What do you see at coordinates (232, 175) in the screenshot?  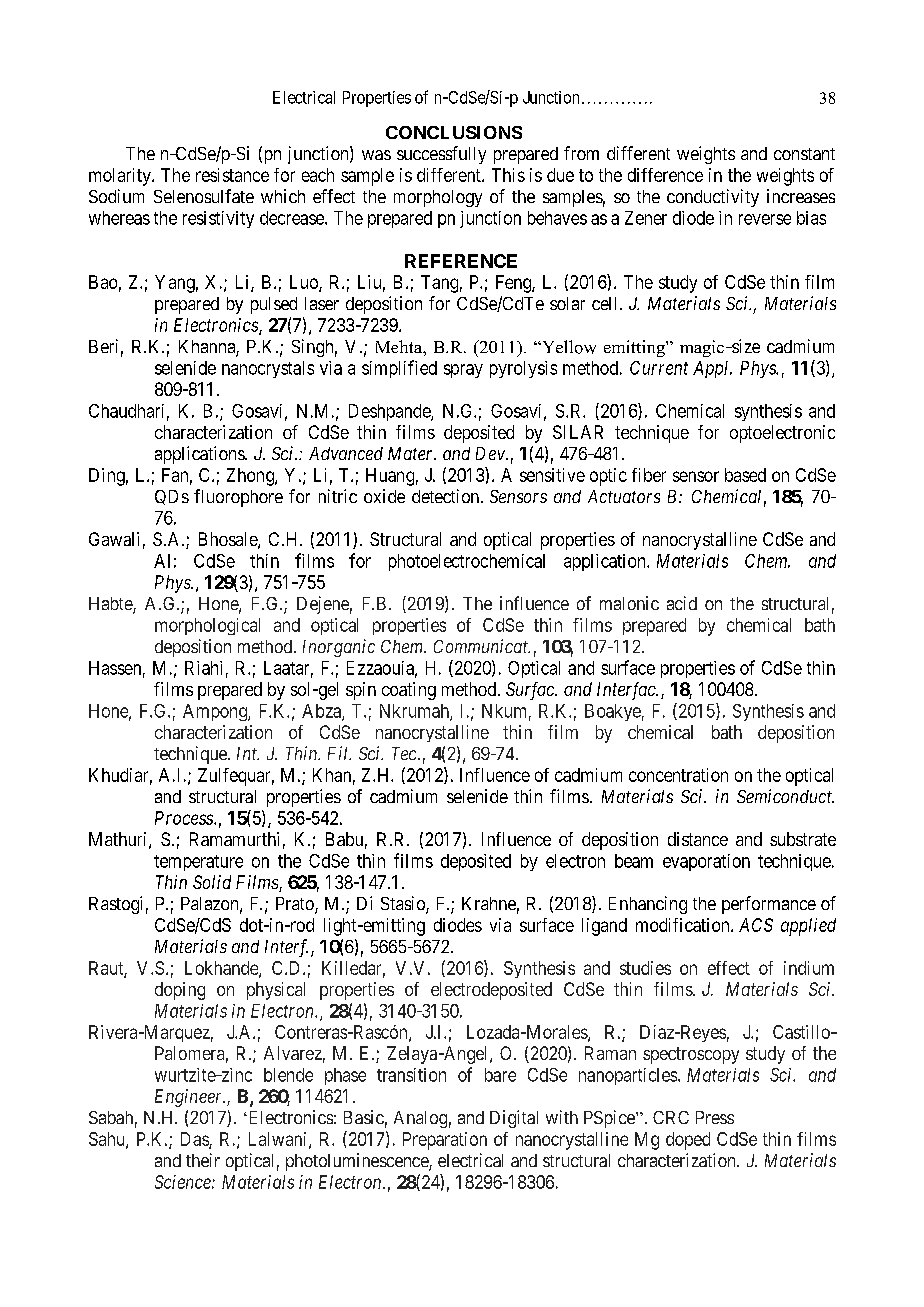 I see `resistance` at bounding box center [232, 175].
